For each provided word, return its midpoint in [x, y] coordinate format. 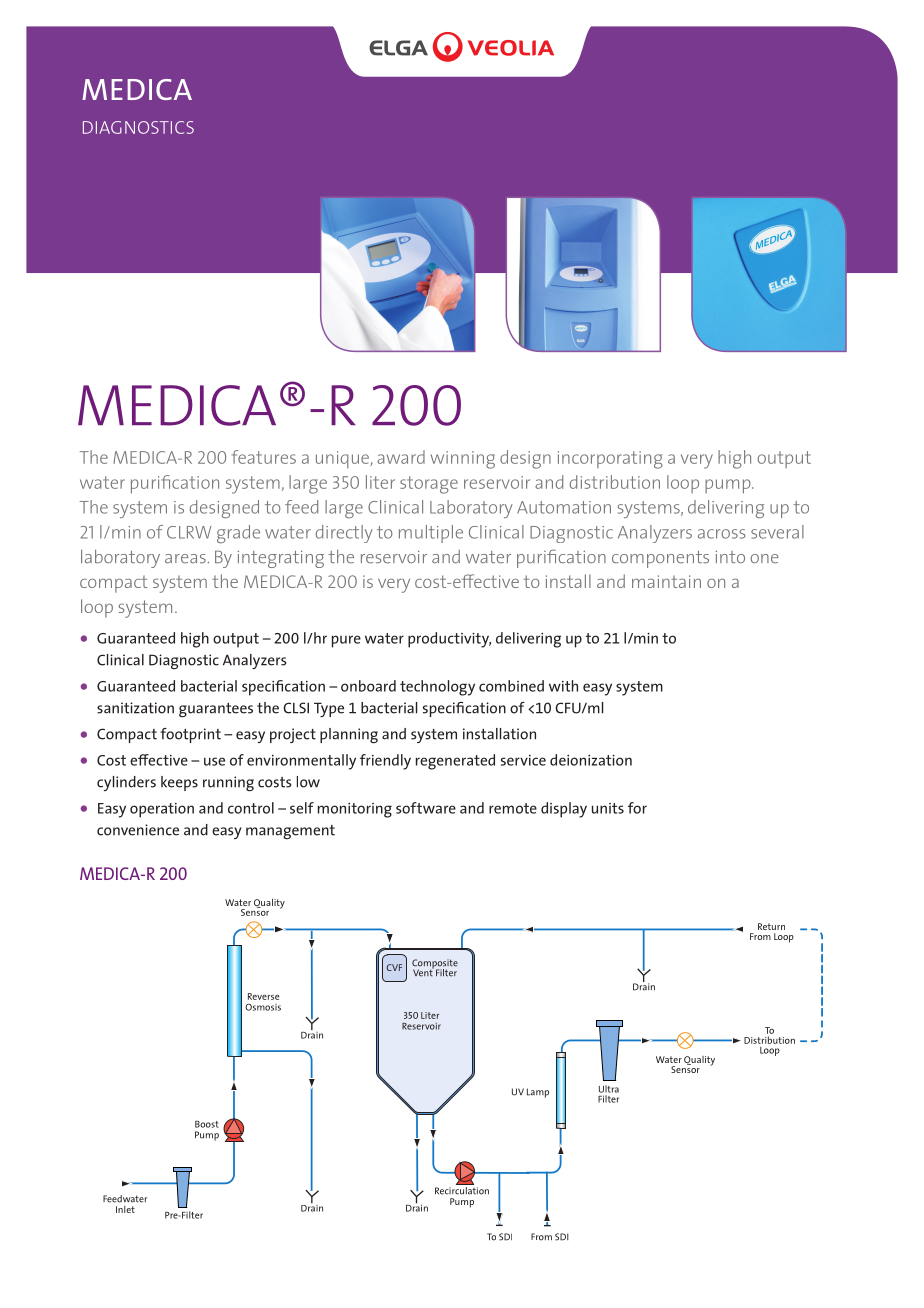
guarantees [216, 710]
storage [429, 485]
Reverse [263, 996]
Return [771, 926]
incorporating [610, 460]
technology [437, 688]
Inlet [125, 1209]
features [264, 457]
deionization [591, 760]
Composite [435, 965]
